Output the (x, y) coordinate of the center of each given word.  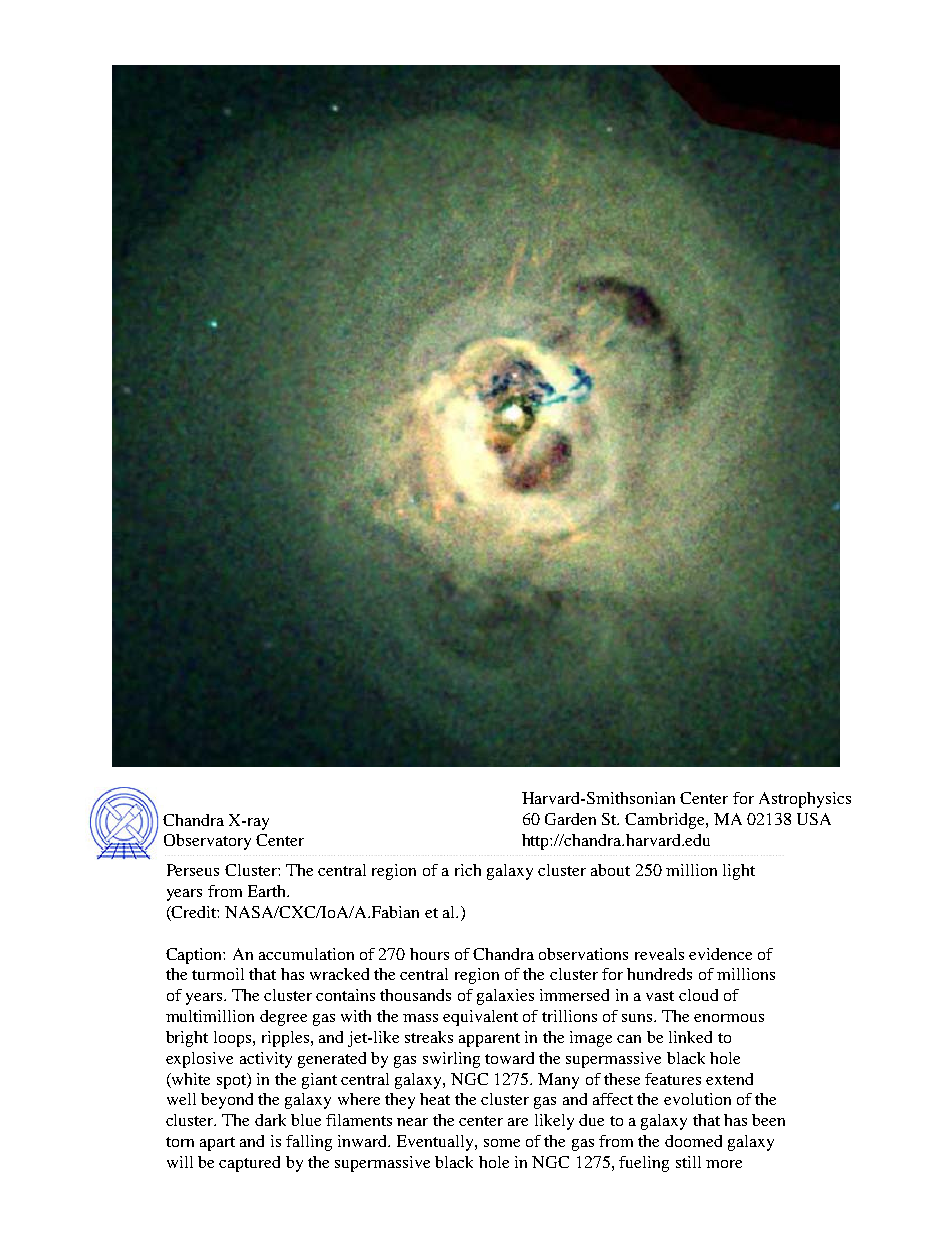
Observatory (207, 842)
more (724, 1164)
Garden (570, 819)
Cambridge (666, 821)
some (502, 1143)
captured (249, 1164)
